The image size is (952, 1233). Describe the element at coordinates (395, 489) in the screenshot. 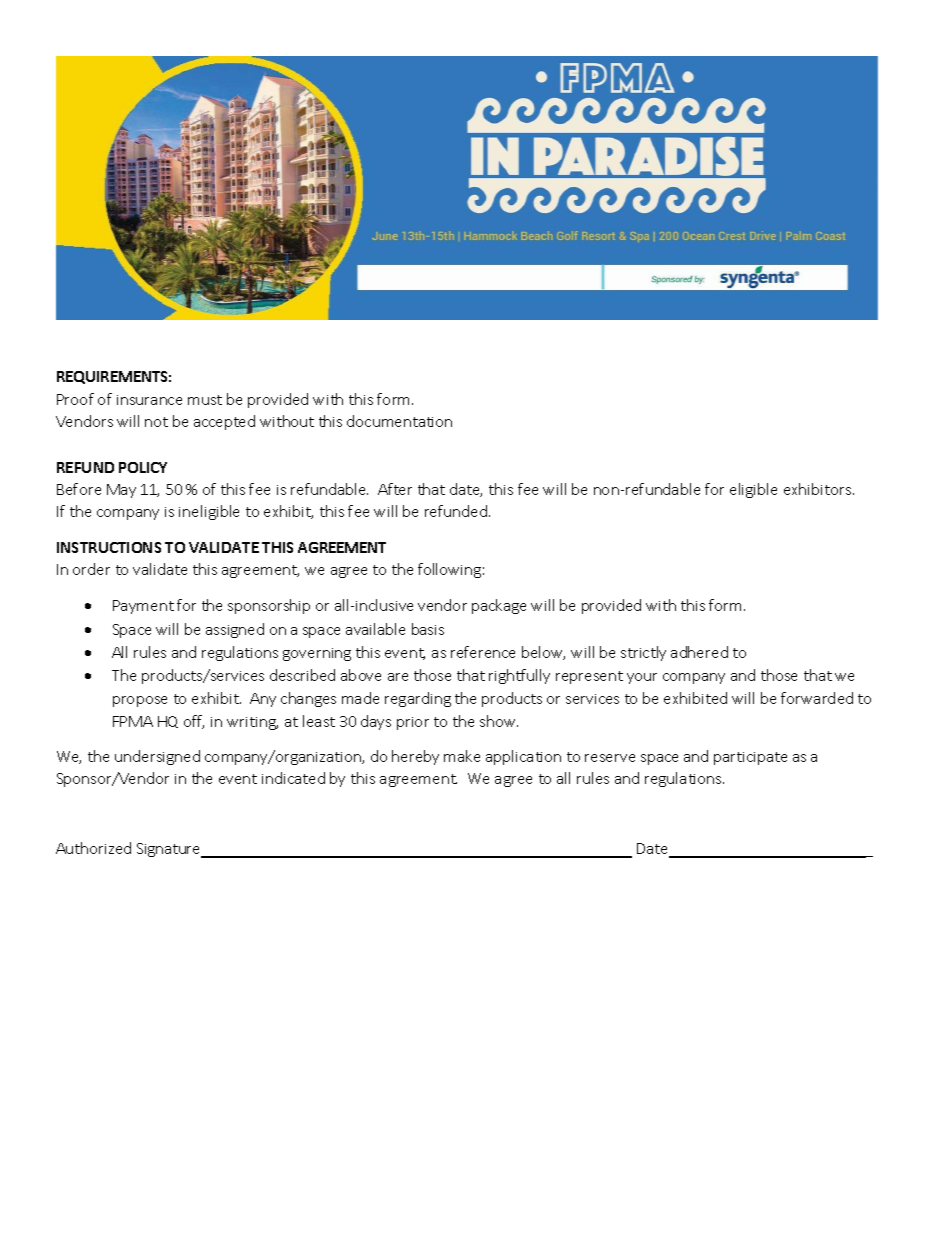

I see `After` at that location.
